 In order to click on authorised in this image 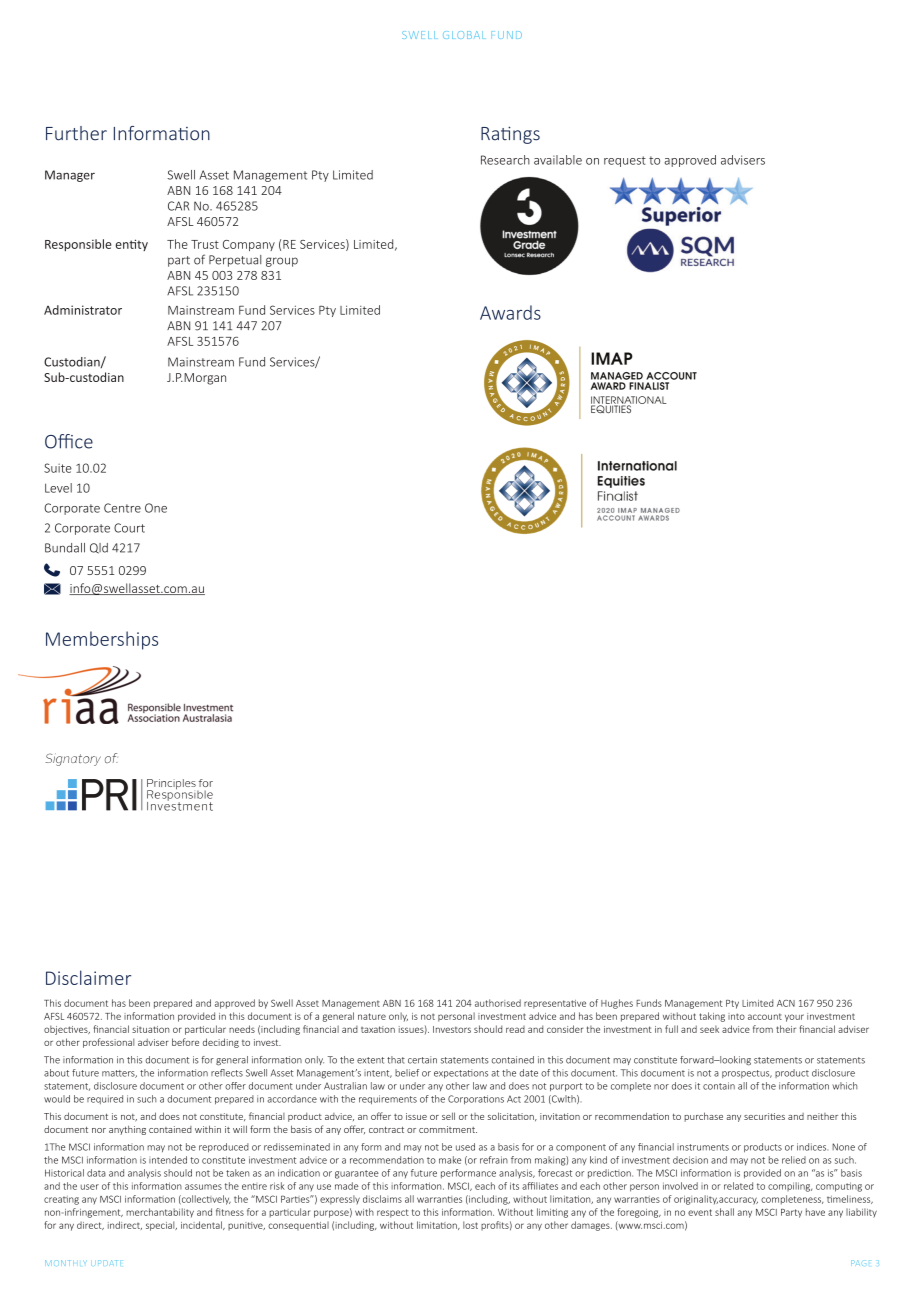, I will do `click(498, 1003)`.
